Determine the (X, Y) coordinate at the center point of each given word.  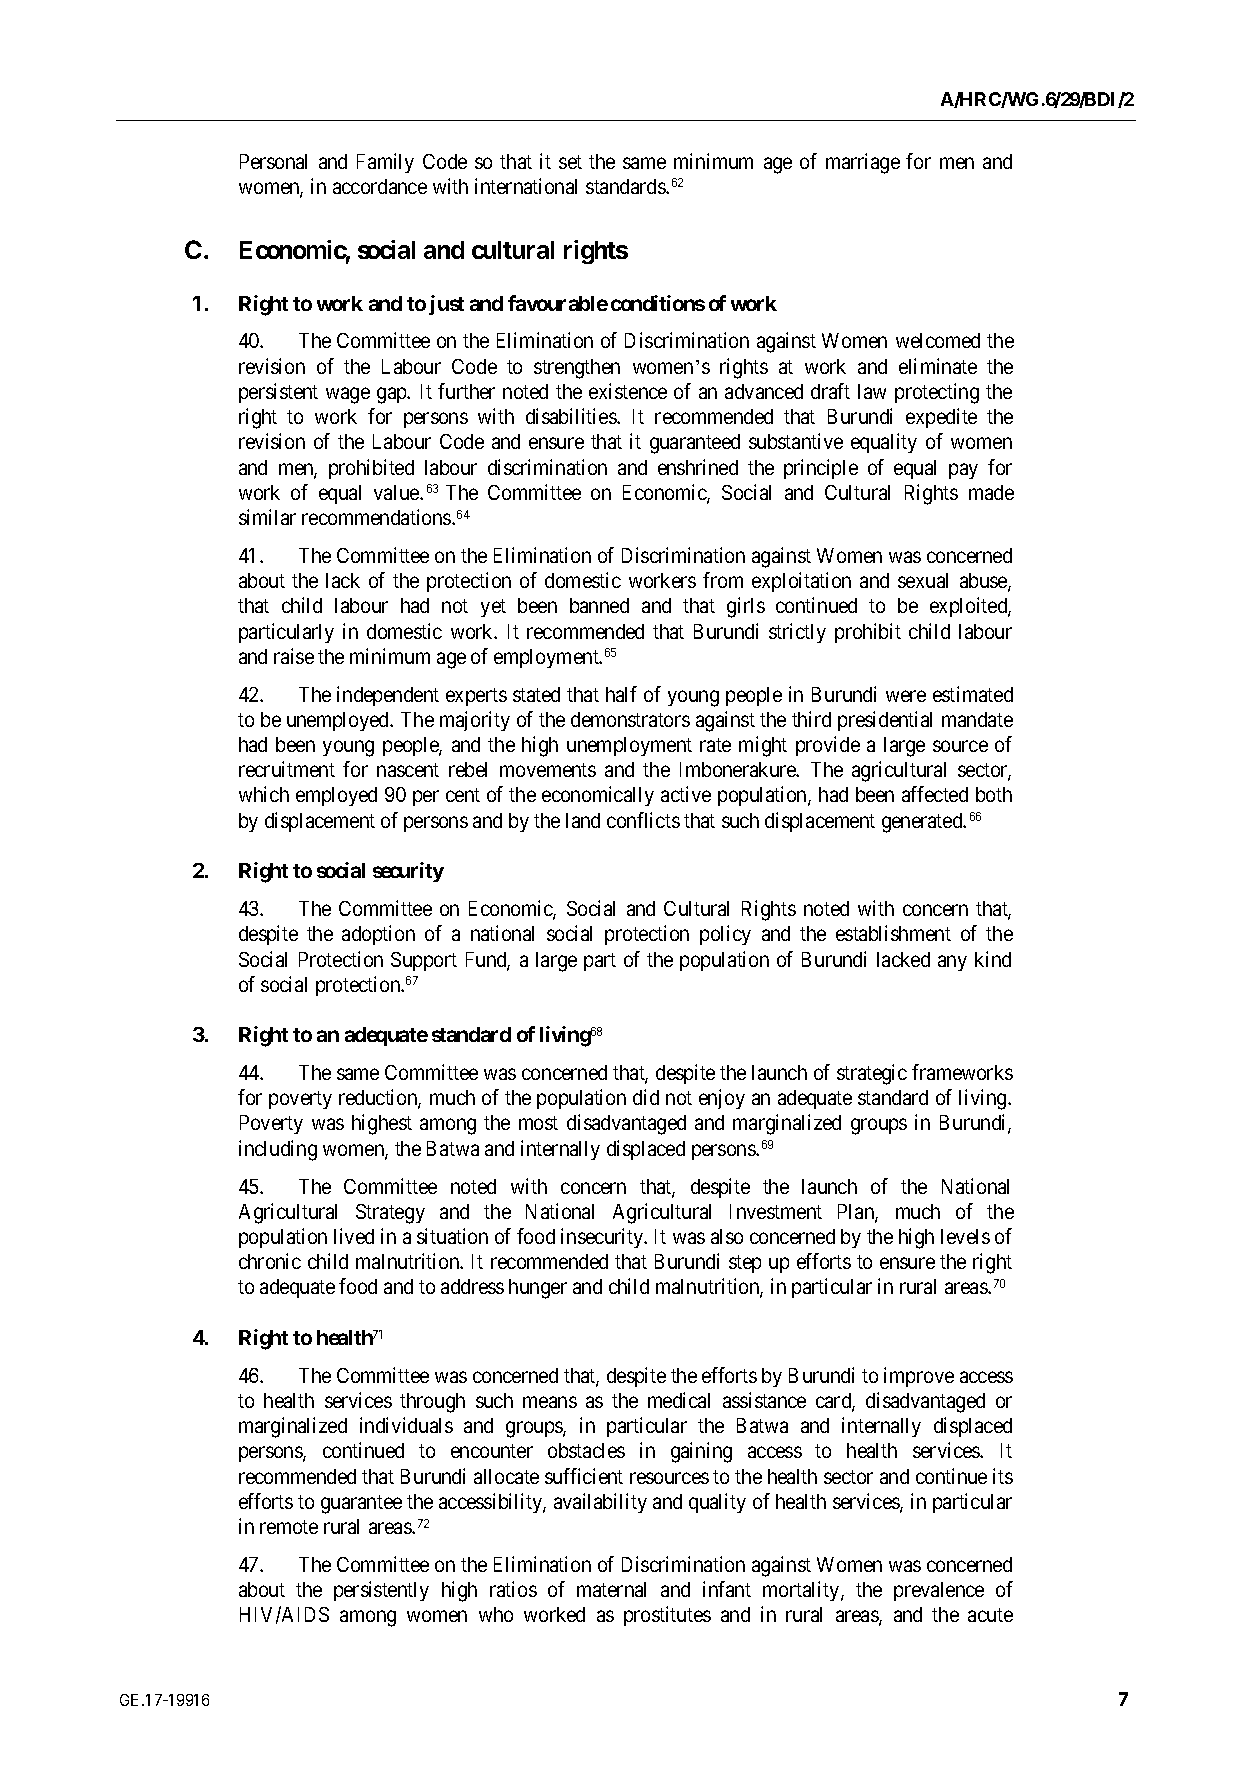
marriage (863, 163)
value (397, 492)
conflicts (643, 820)
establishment (893, 933)
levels (965, 1236)
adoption (378, 935)
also (727, 1236)
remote (289, 1527)
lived (354, 1236)
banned (599, 605)
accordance (380, 186)
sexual (923, 580)
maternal (611, 1589)
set (570, 162)
